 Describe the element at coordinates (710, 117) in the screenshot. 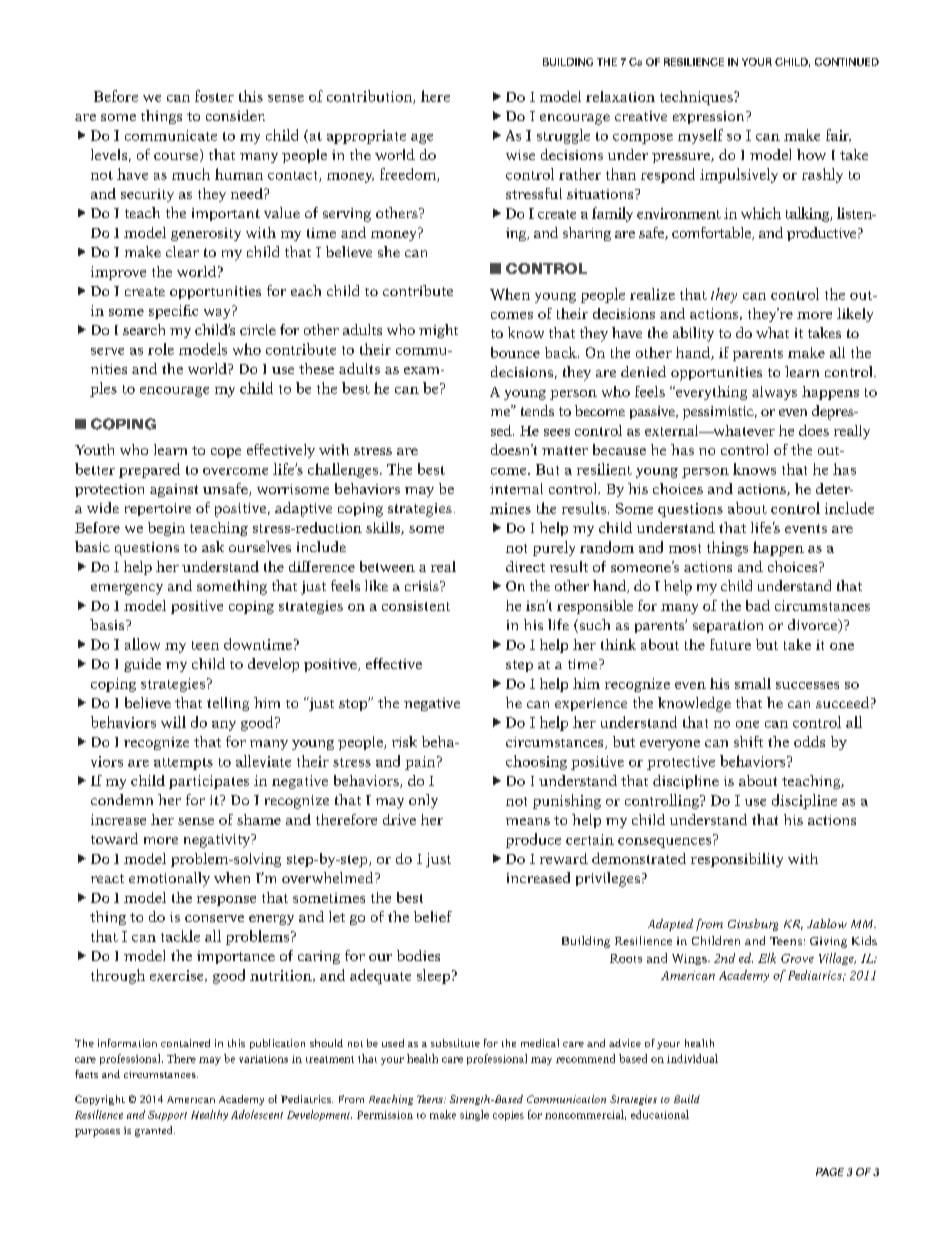

I see `expression` at that location.
